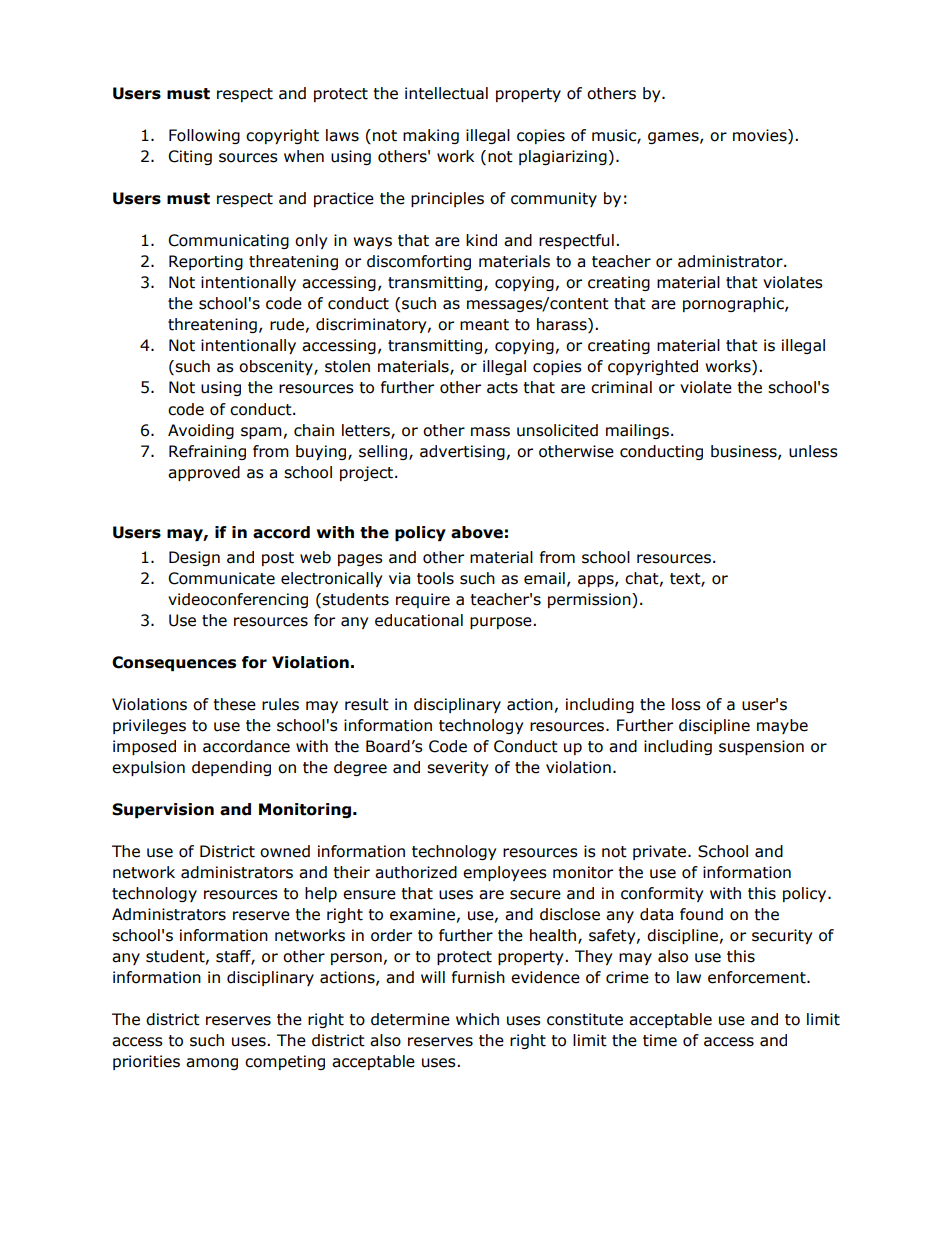 This screenshot has height=1233, width=952. Describe the element at coordinates (435, 578) in the screenshot. I see `tools` at that location.
